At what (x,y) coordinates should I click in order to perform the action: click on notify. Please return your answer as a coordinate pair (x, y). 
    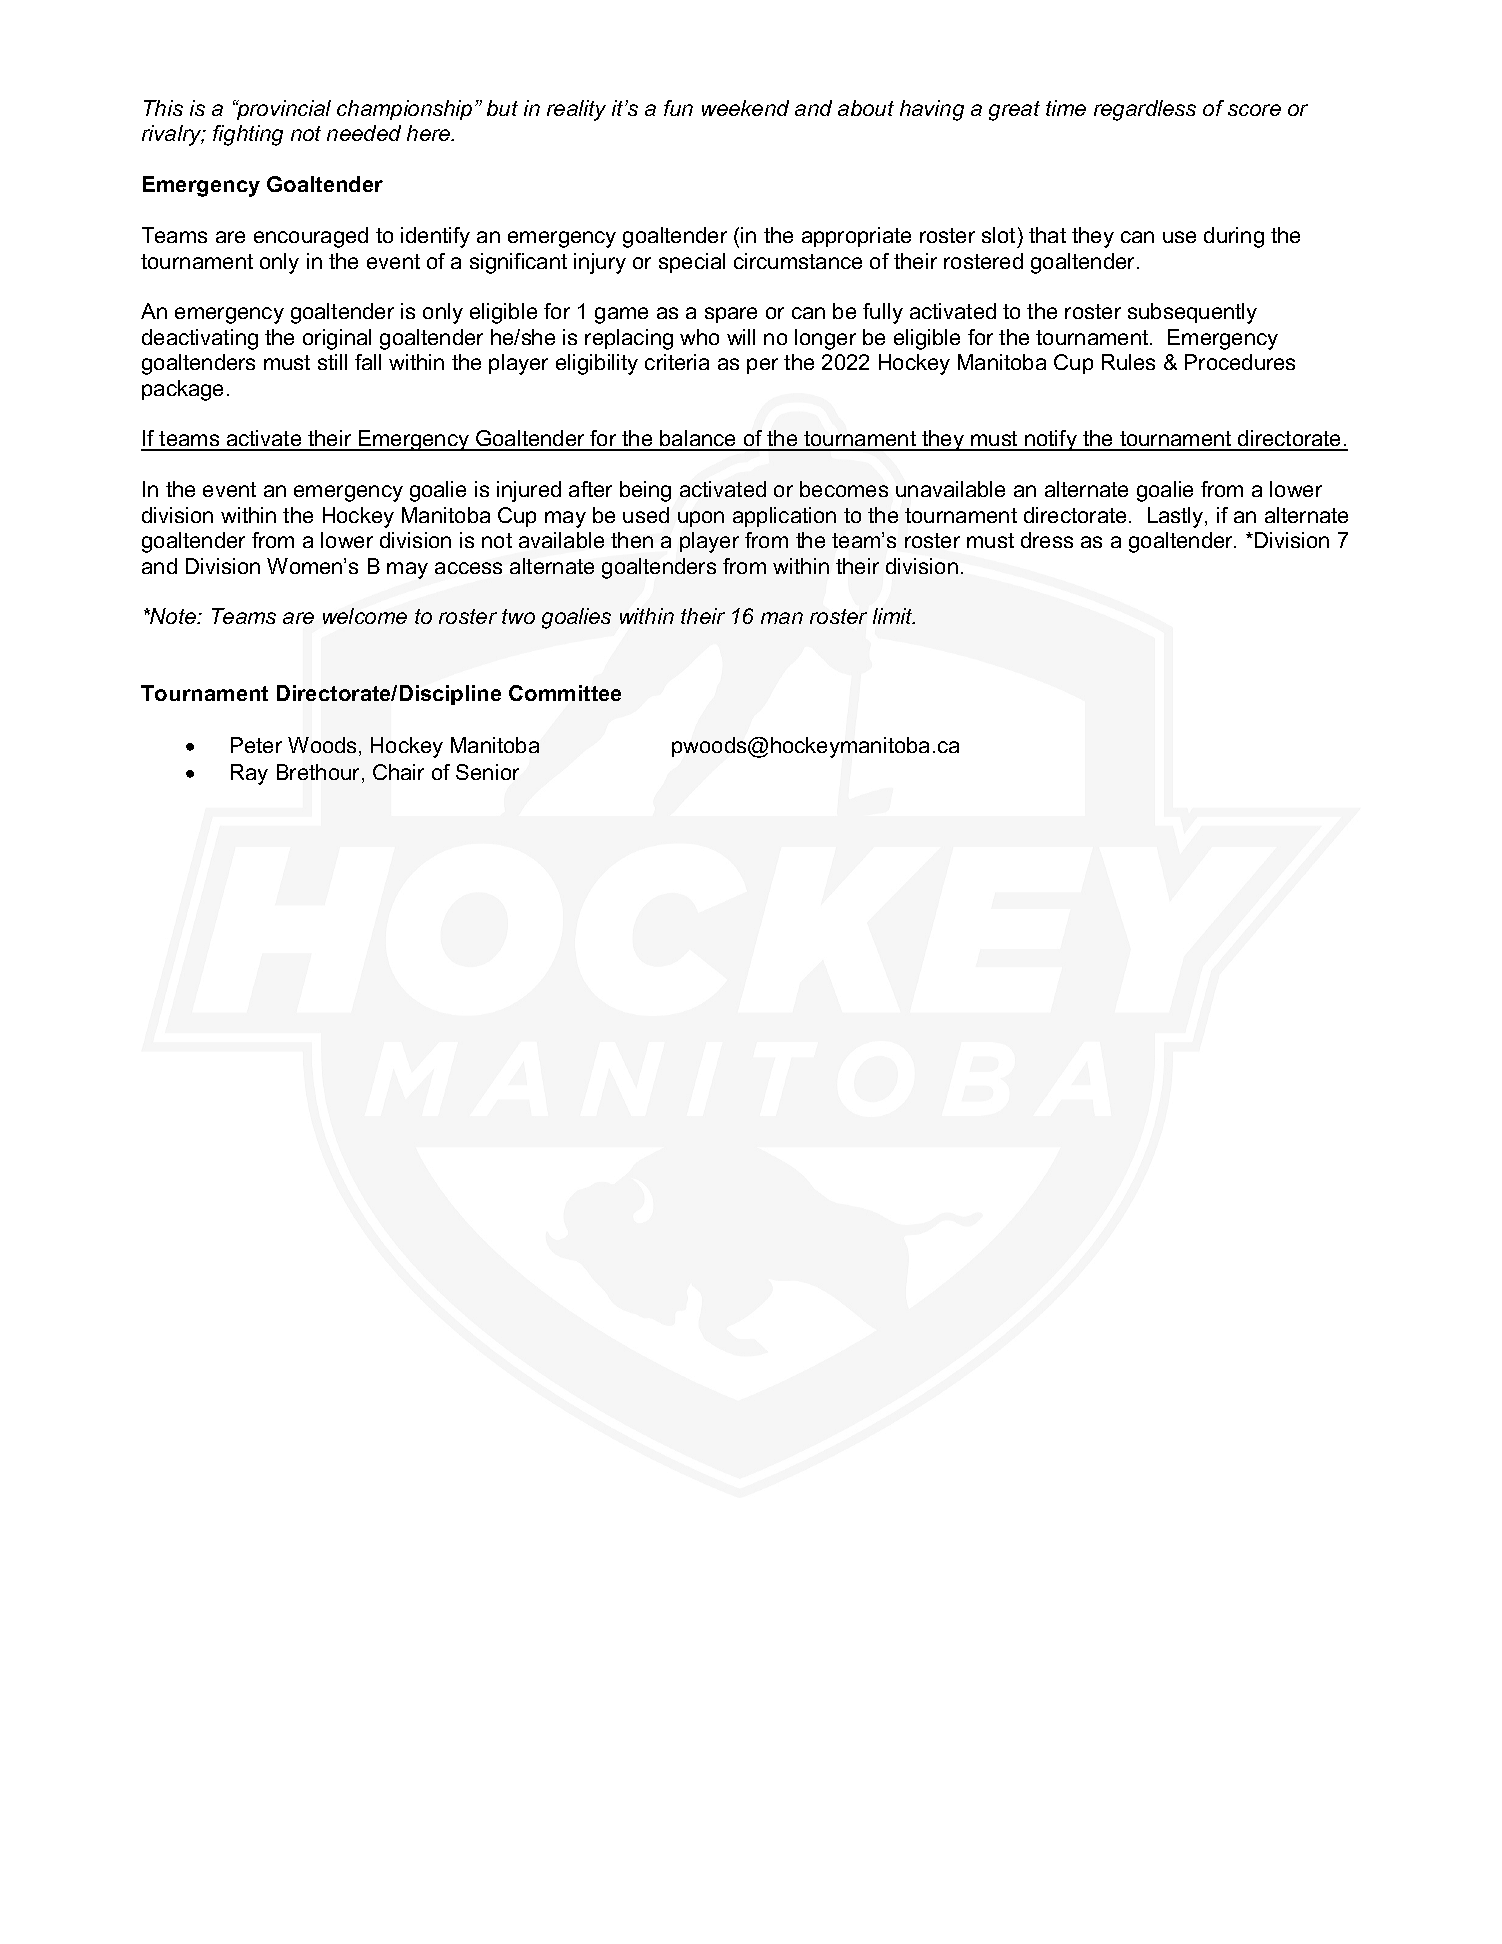
    Looking at the image, I should click on (1051, 440).
